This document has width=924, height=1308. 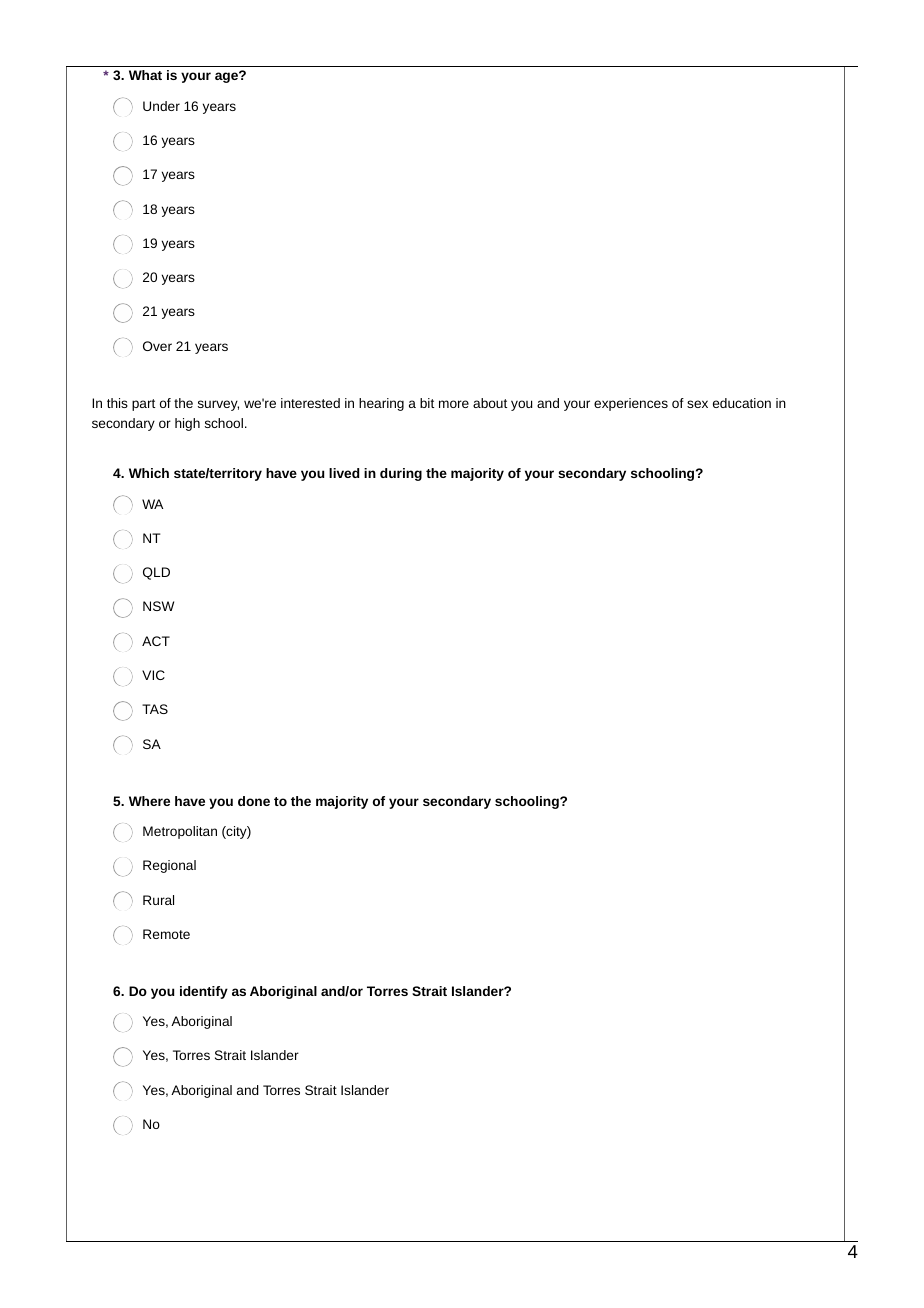 What do you see at coordinates (427, 403) in the document?
I see `bit` at bounding box center [427, 403].
